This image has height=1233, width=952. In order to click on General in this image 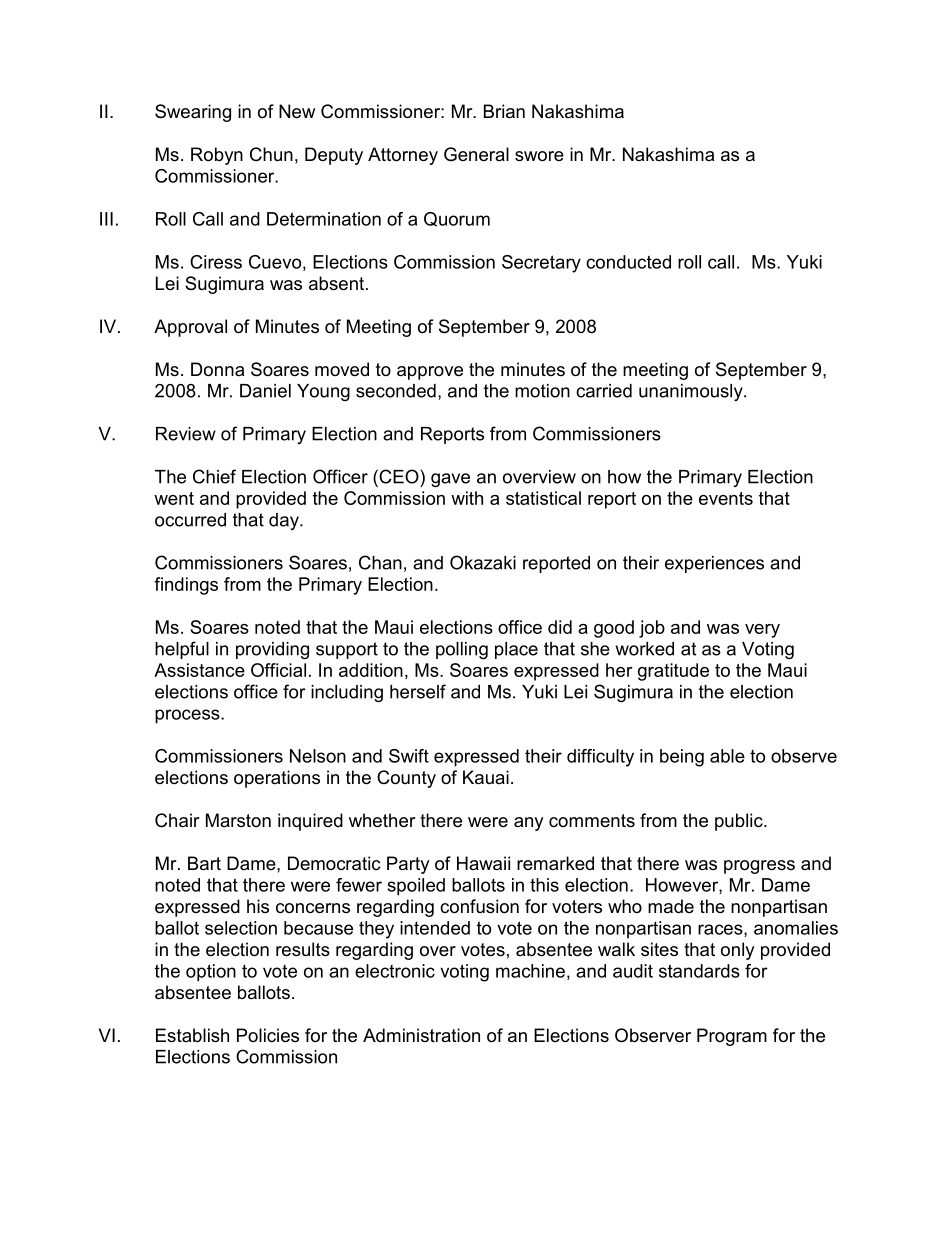, I will do `click(476, 154)`.
